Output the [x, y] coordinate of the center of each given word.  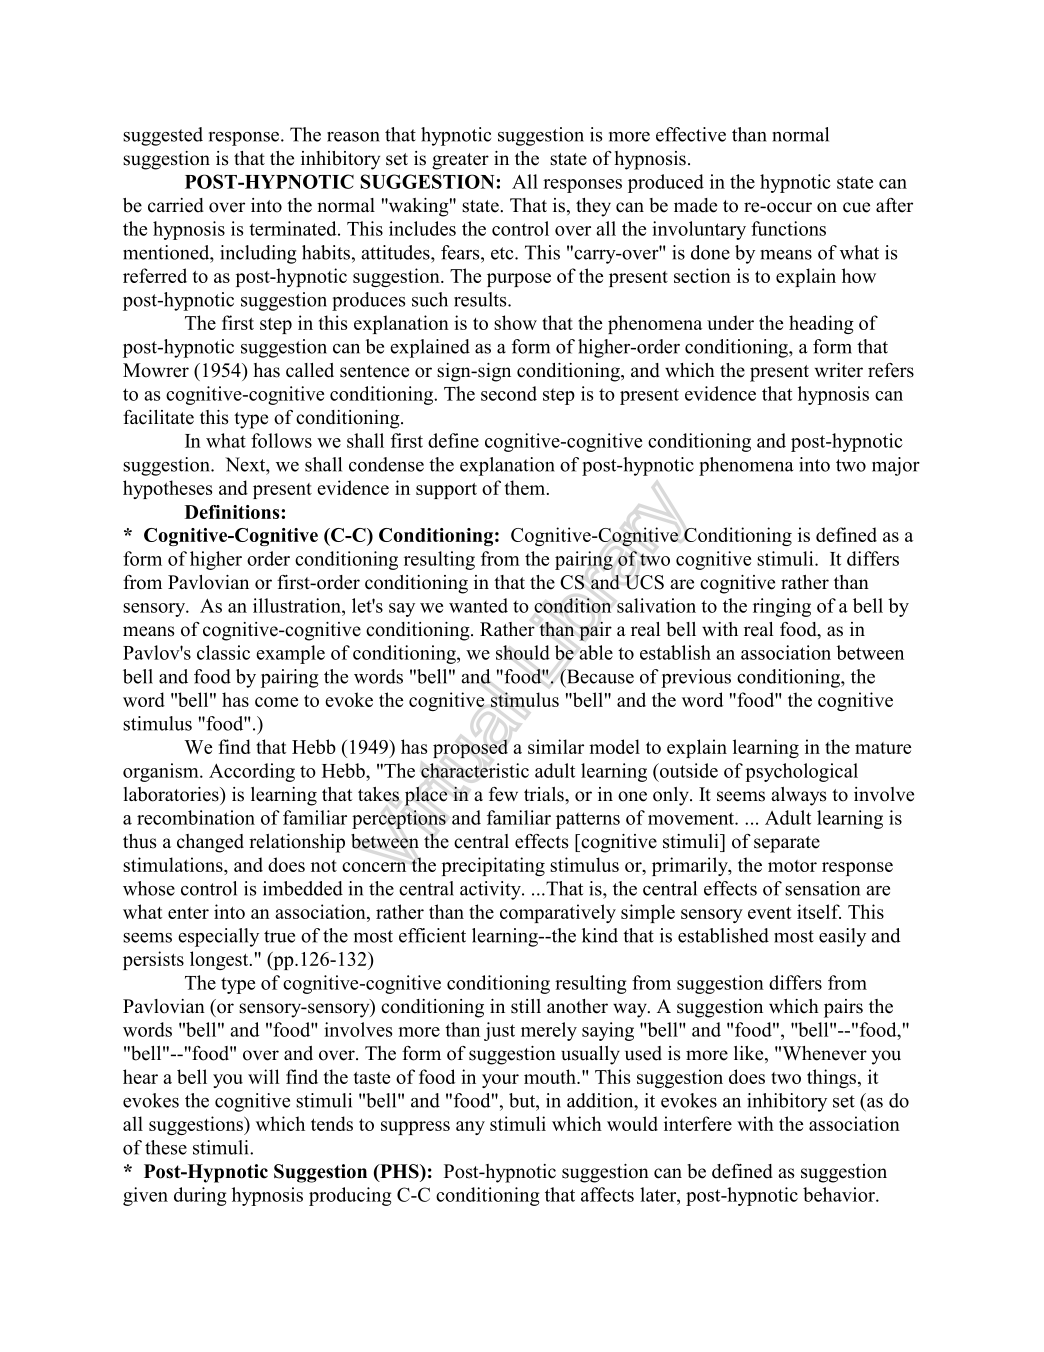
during [200, 1196]
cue [856, 207]
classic [223, 652]
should [523, 652]
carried [176, 205]
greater [460, 161]
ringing [782, 607]
